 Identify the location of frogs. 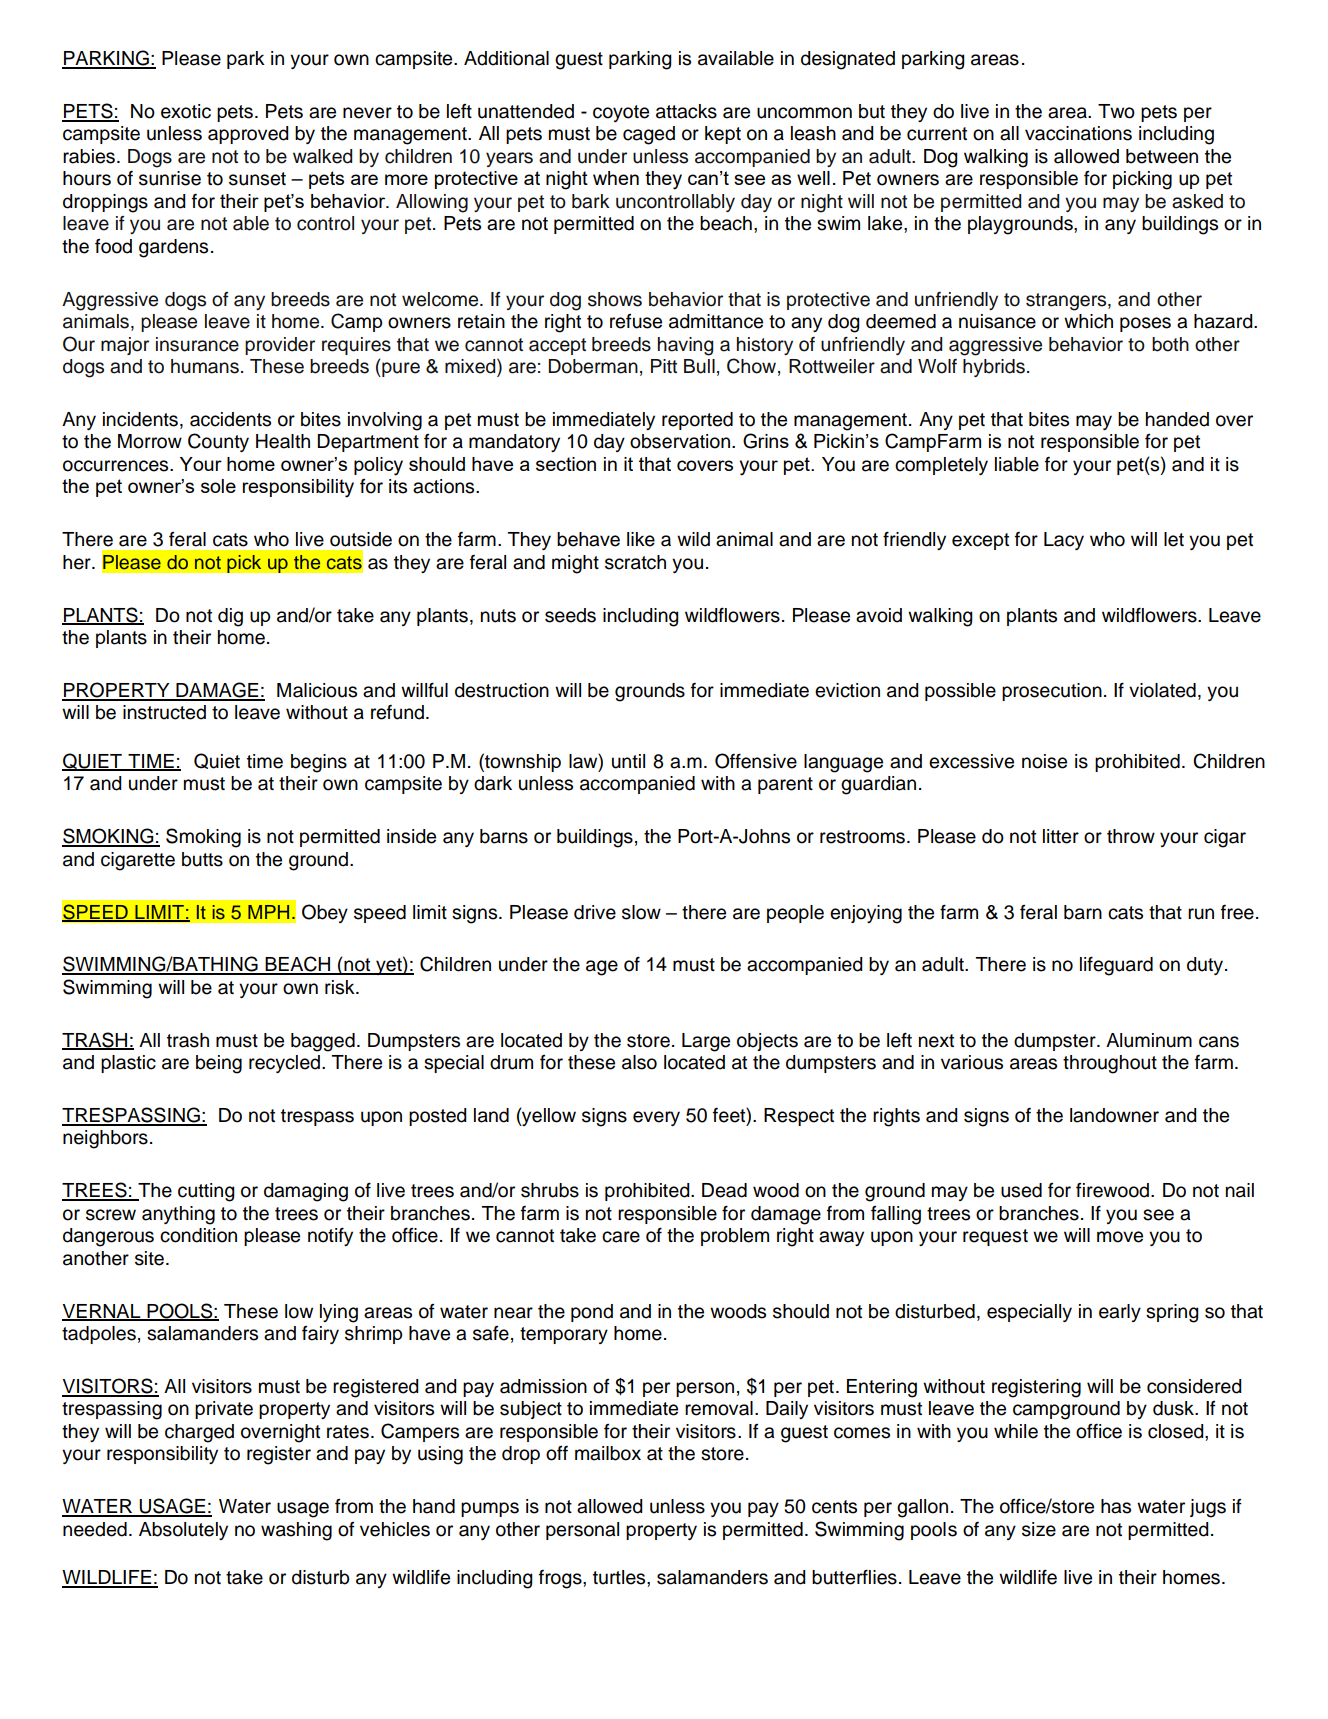
(561, 1579).
